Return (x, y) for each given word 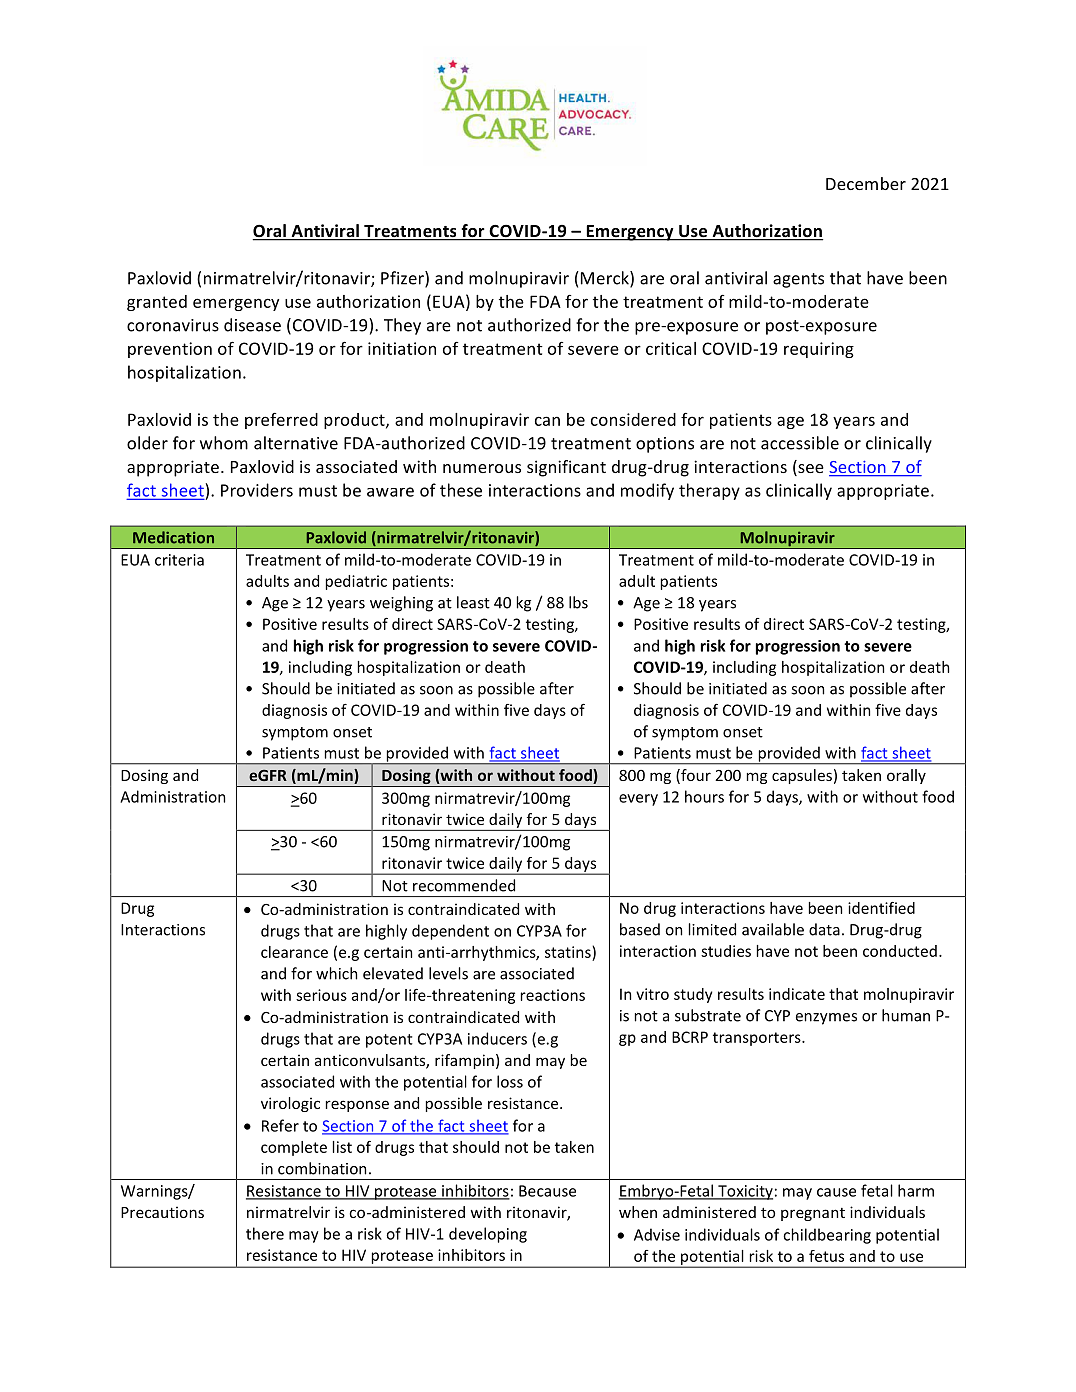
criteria (179, 560)
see (810, 470)
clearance (294, 952)
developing (488, 1235)
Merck (606, 279)
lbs (578, 602)
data (824, 929)
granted (157, 303)
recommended (464, 885)
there (265, 1233)
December (866, 183)
